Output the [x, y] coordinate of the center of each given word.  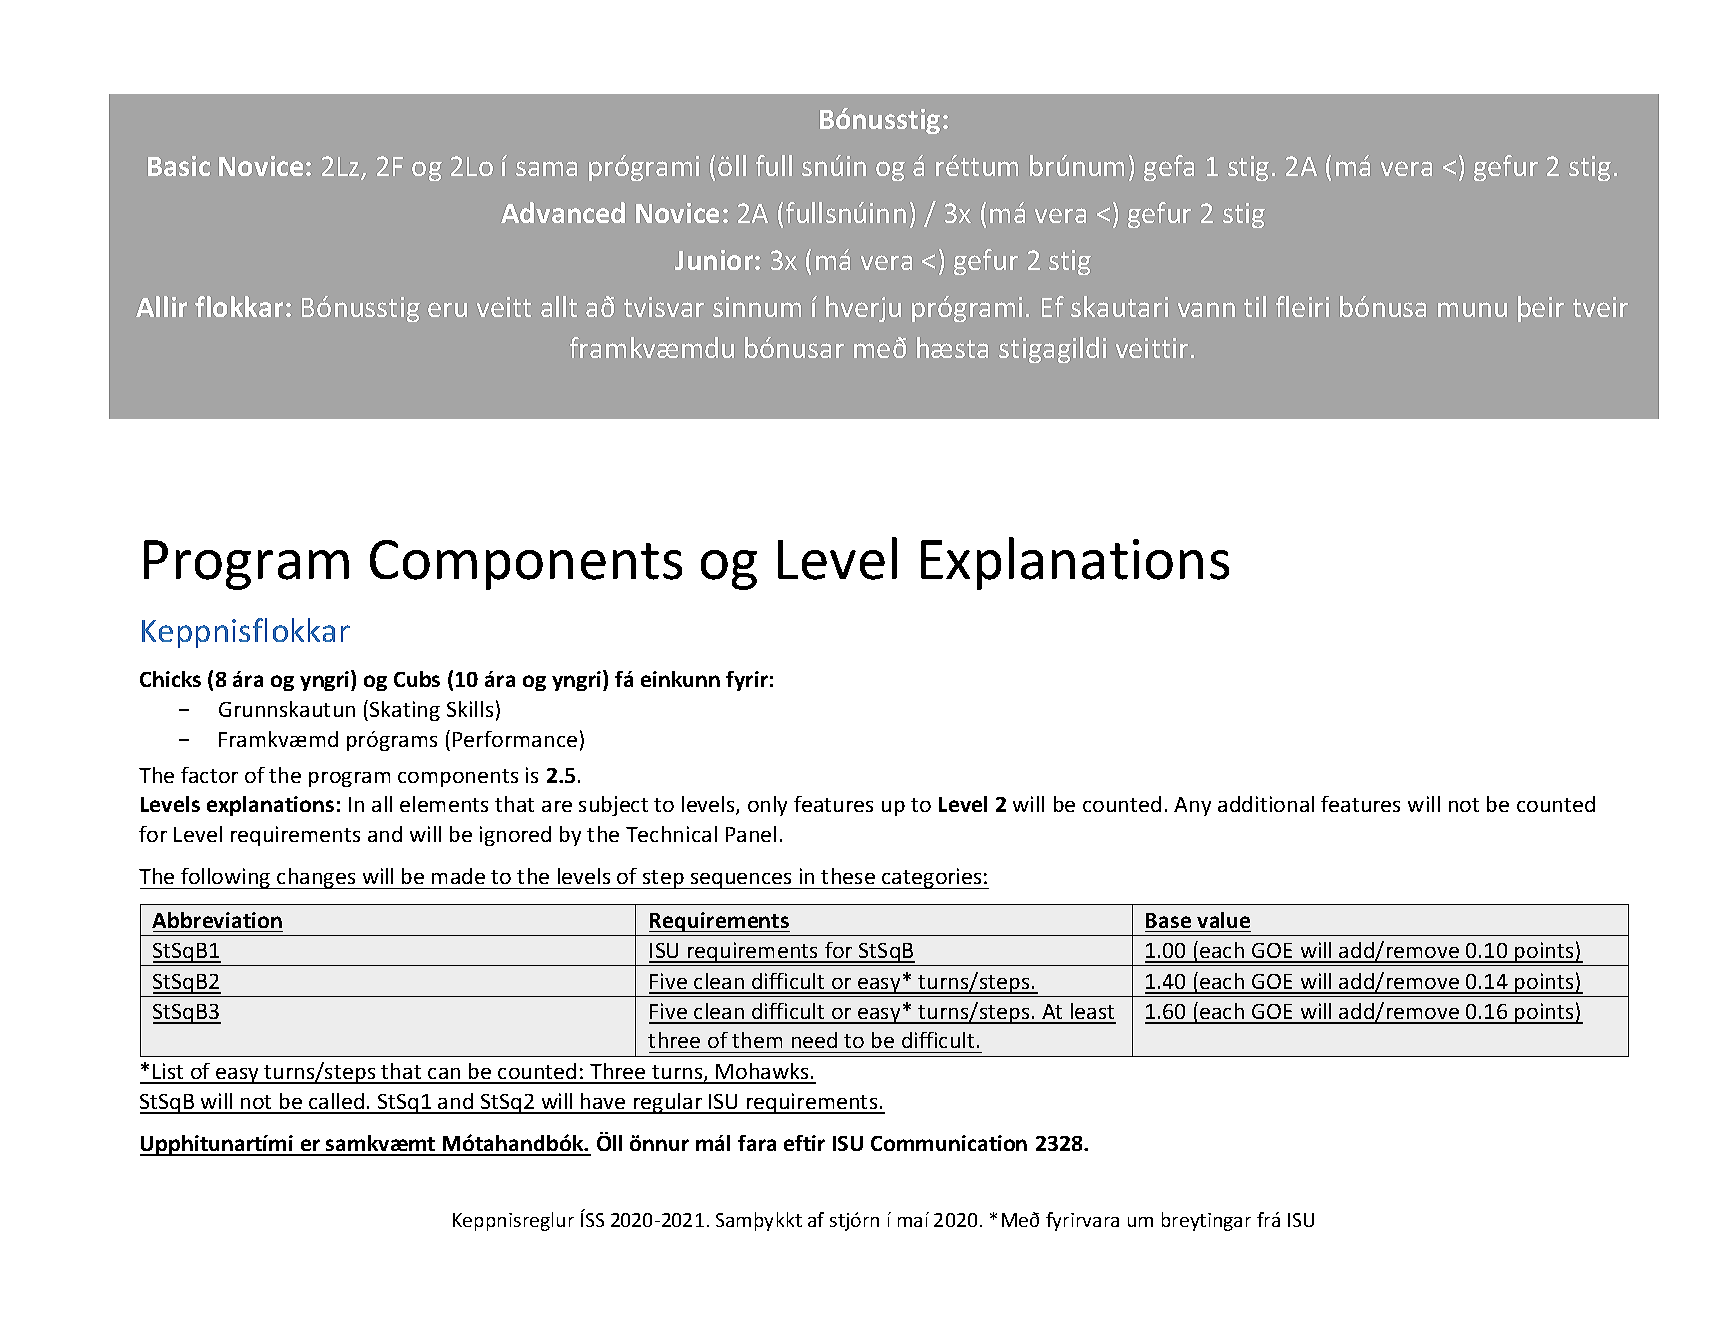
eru [447, 309]
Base [1168, 920]
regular [668, 1103]
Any [1192, 806]
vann [1206, 309]
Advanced [563, 212]
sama [546, 168]
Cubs [417, 679]
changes [316, 878]
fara [757, 1143]
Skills [470, 709]
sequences [741, 881]
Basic [179, 166]
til [1255, 306]
